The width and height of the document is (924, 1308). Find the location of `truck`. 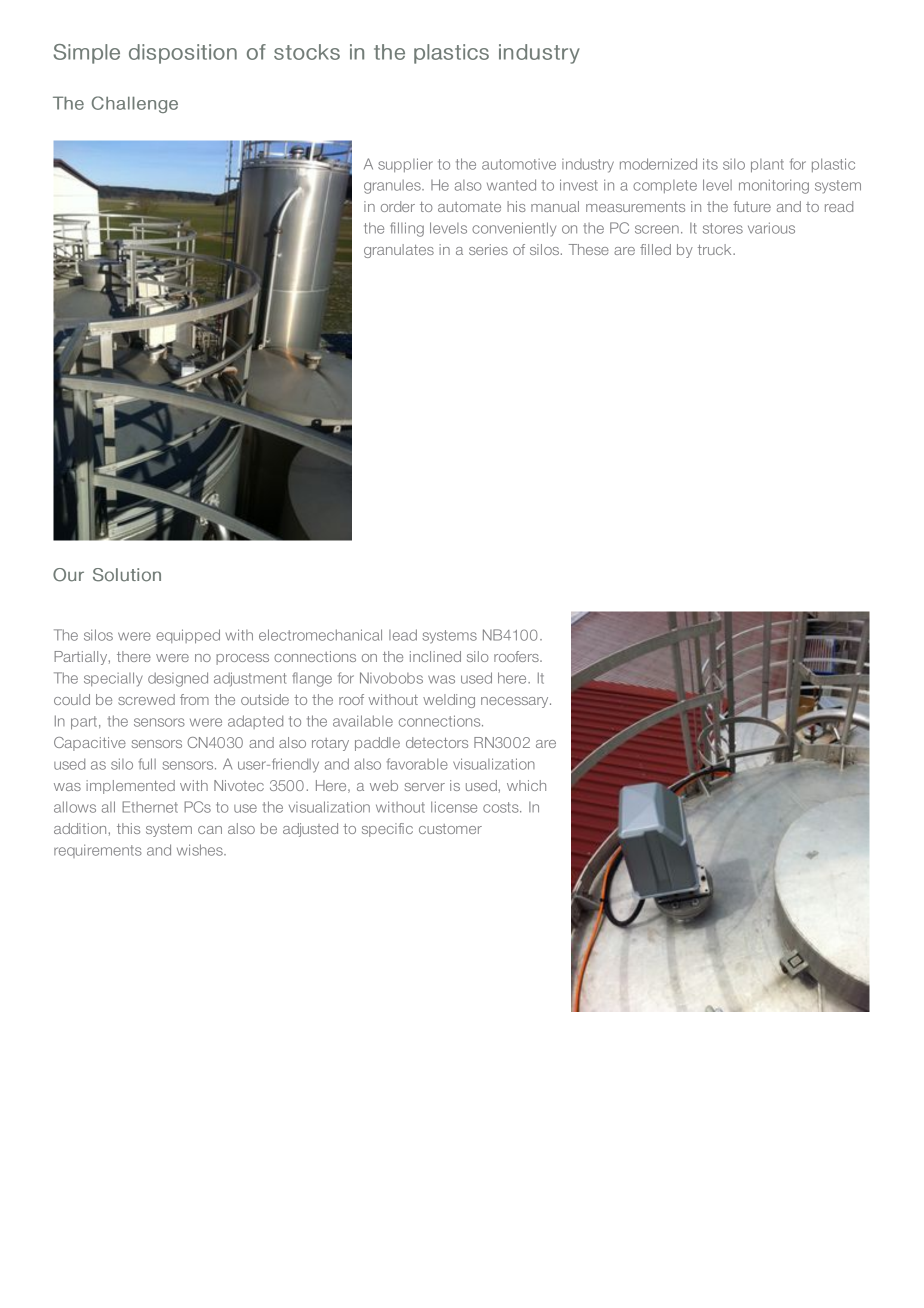

truck is located at coordinates (716, 249).
